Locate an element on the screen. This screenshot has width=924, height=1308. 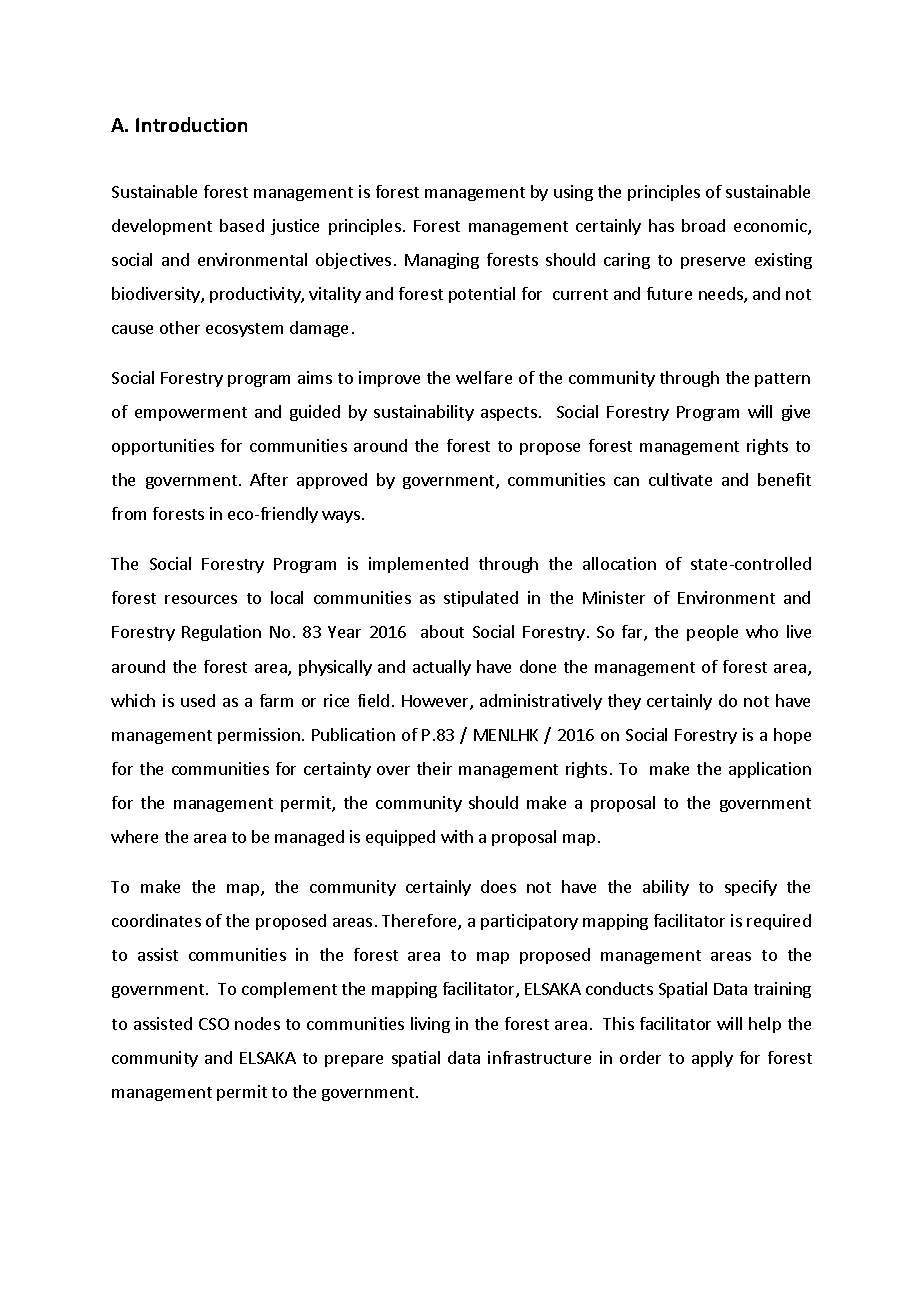
resources is located at coordinates (201, 599).
